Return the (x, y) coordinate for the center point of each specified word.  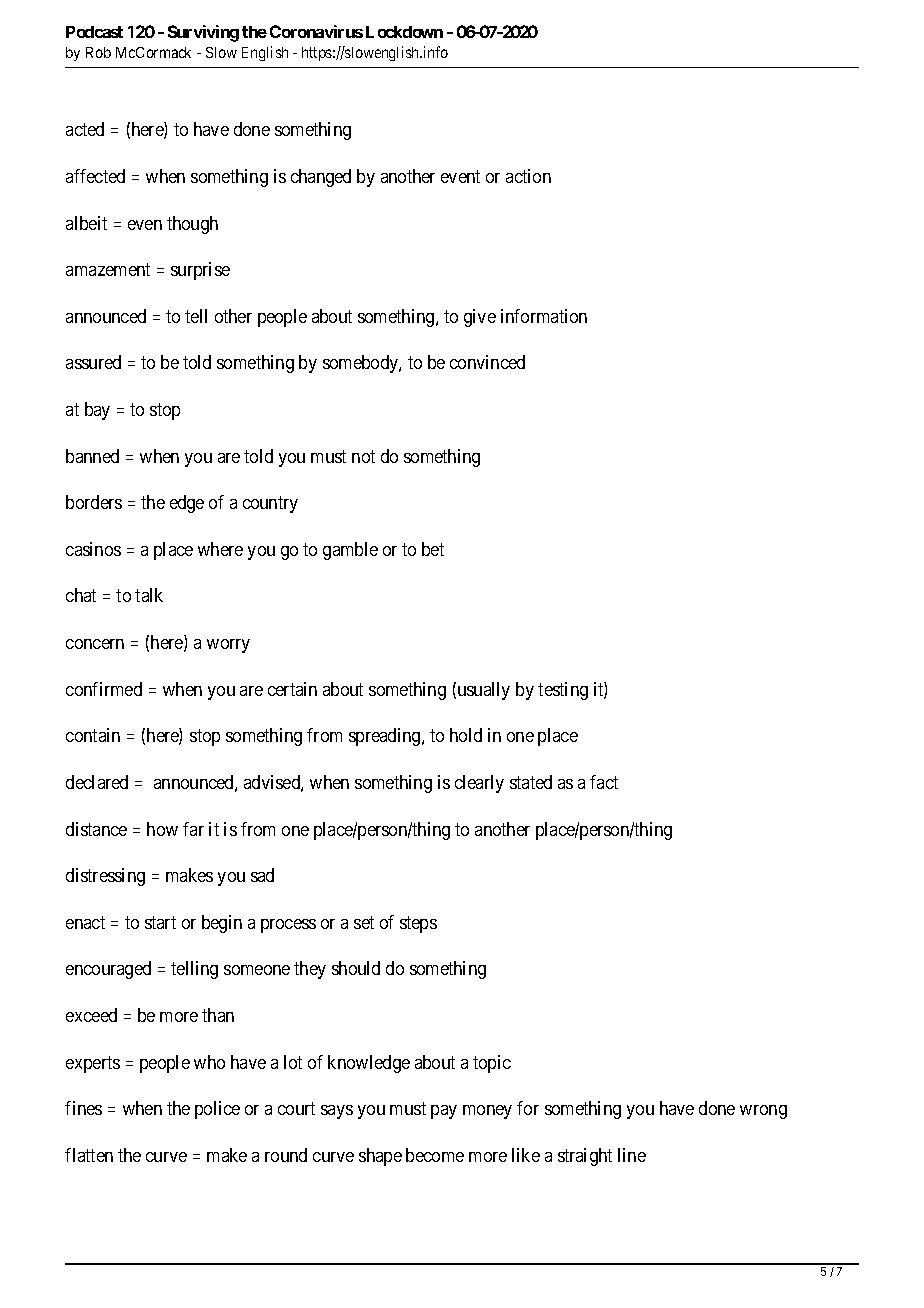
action (528, 176)
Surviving (203, 33)
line (632, 1155)
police (217, 1110)
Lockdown (404, 32)
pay (444, 1112)
